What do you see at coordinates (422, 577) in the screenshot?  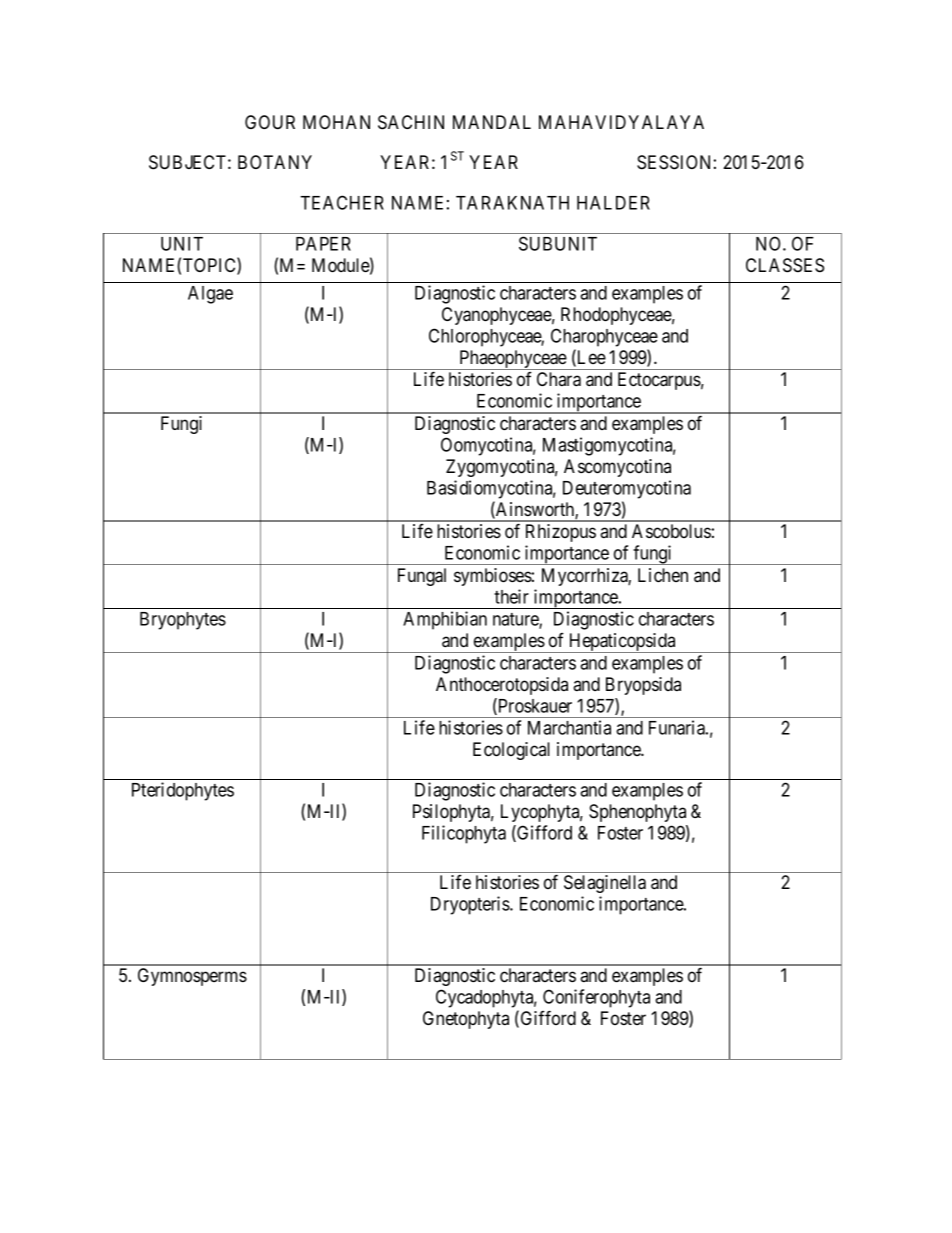 I see `Fungal` at bounding box center [422, 577].
